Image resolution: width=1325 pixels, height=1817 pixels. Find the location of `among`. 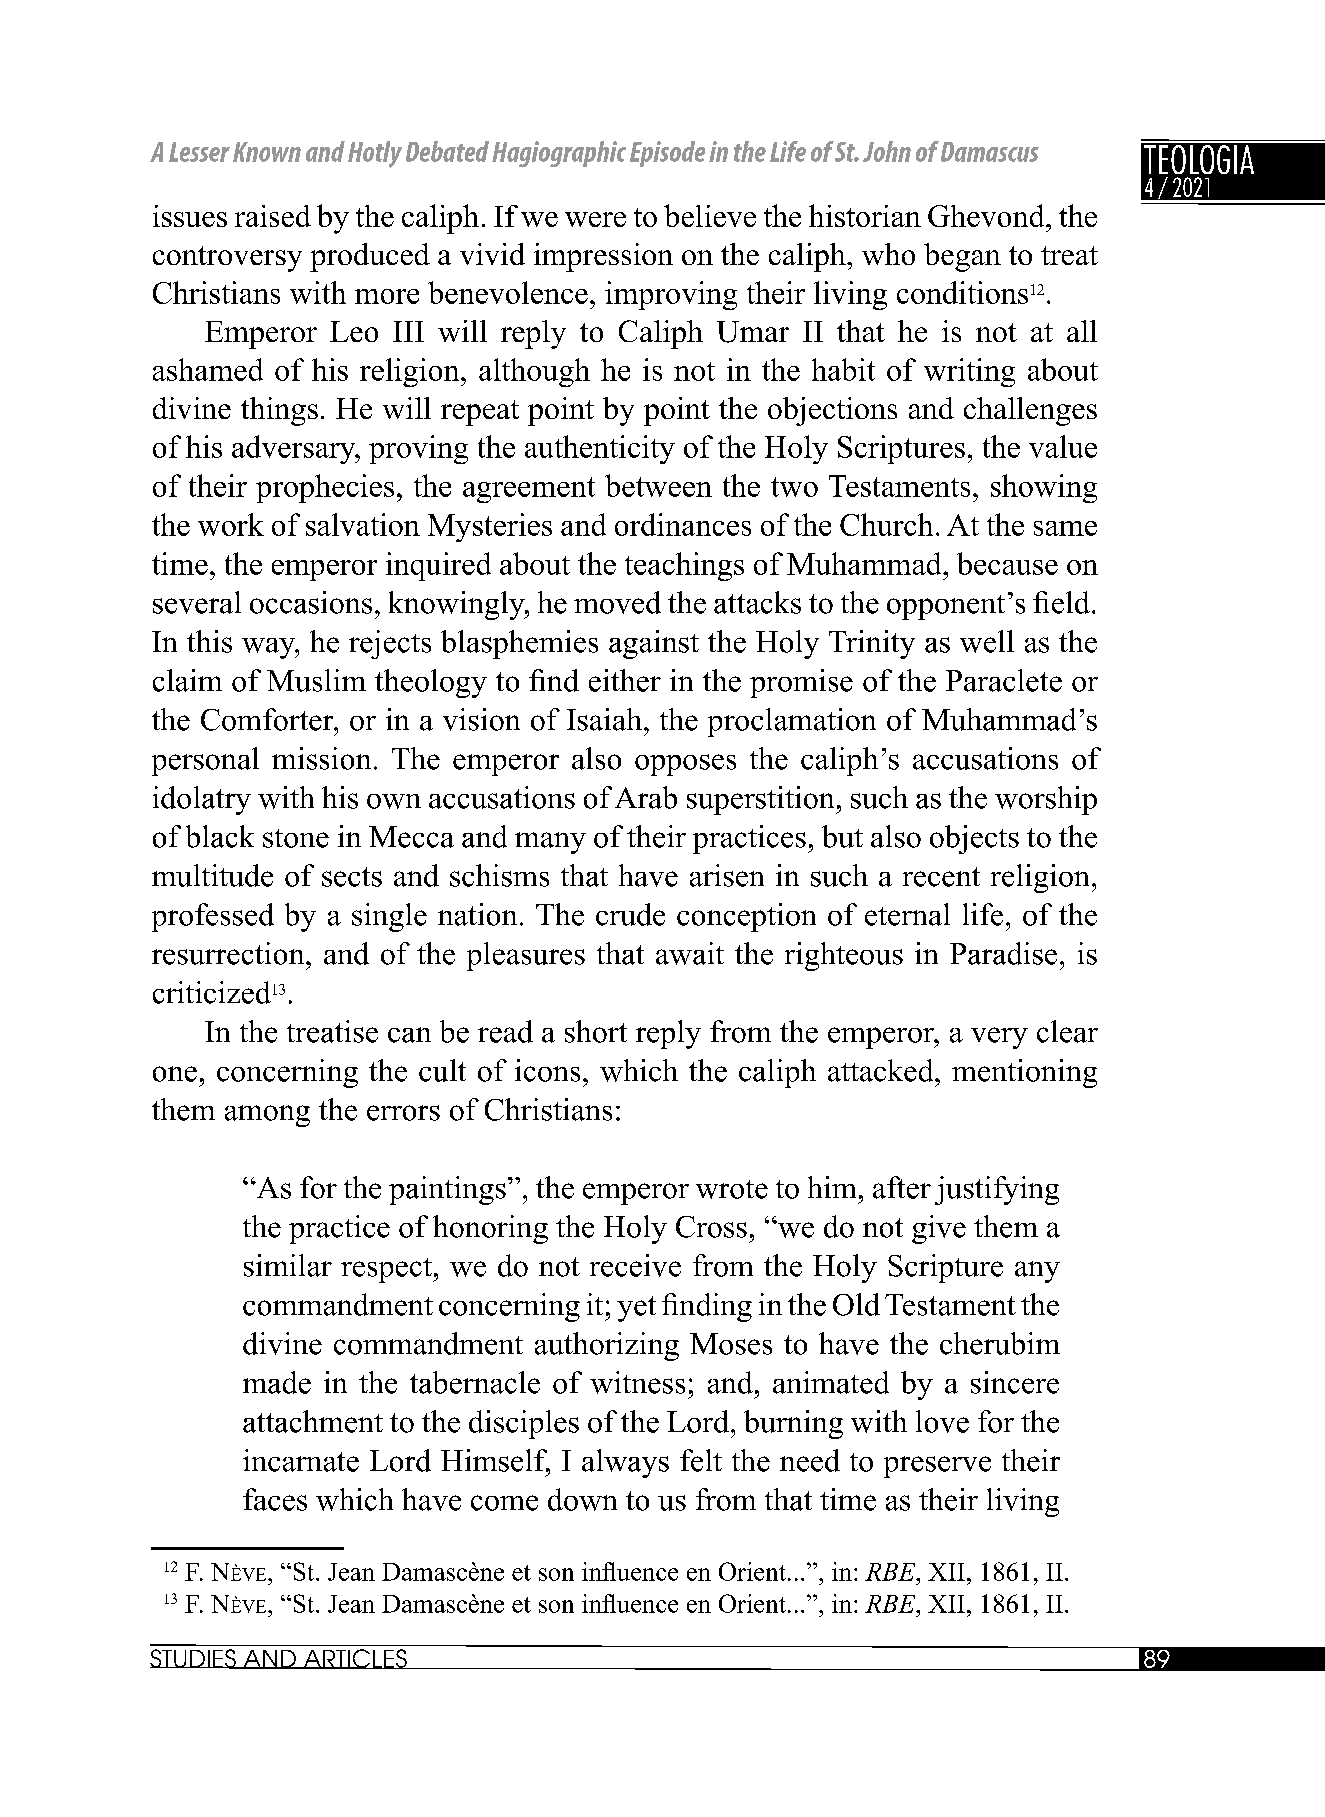

among is located at coordinates (267, 1116).
